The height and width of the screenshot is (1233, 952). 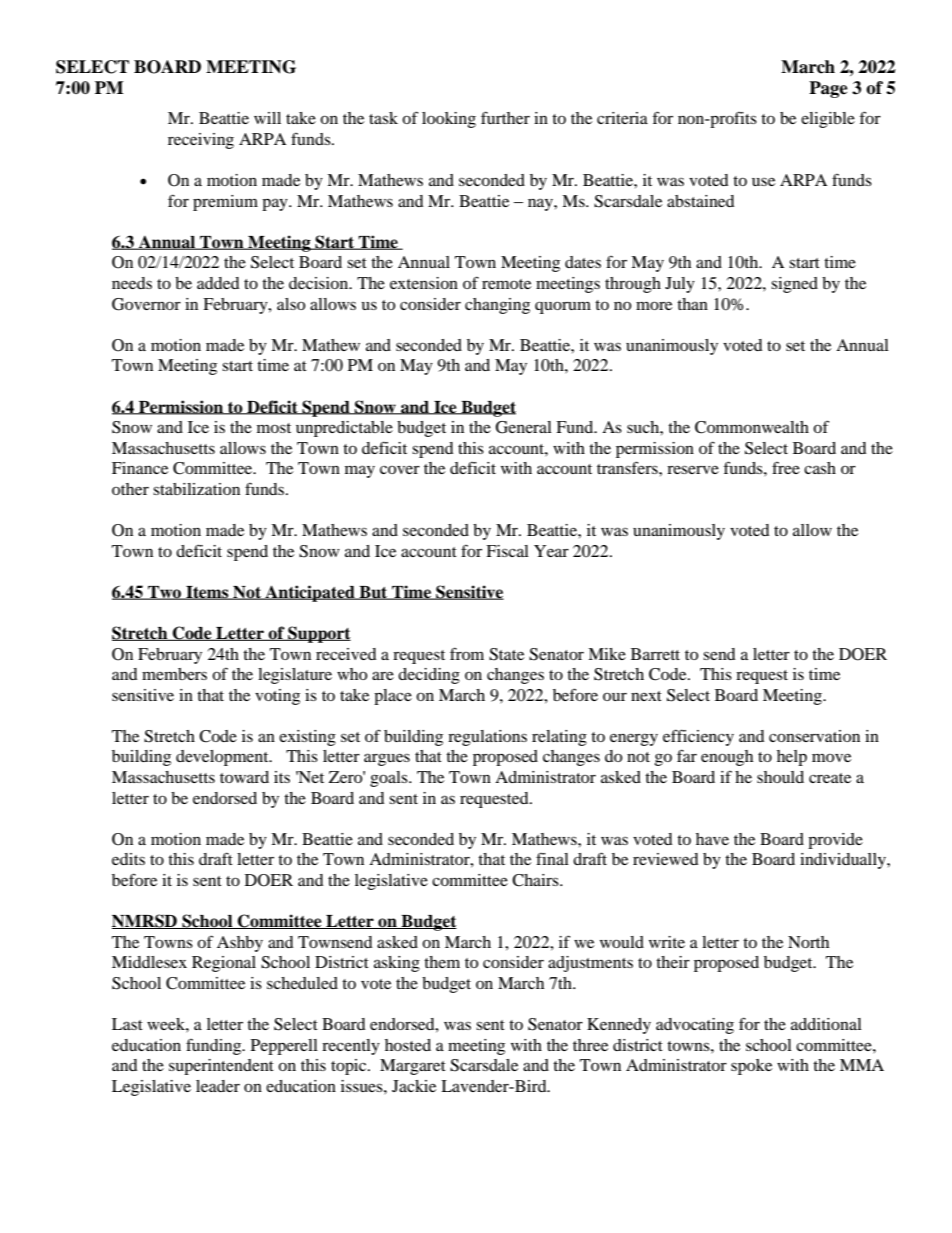 I want to click on toward, so click(x=244, y=777).
